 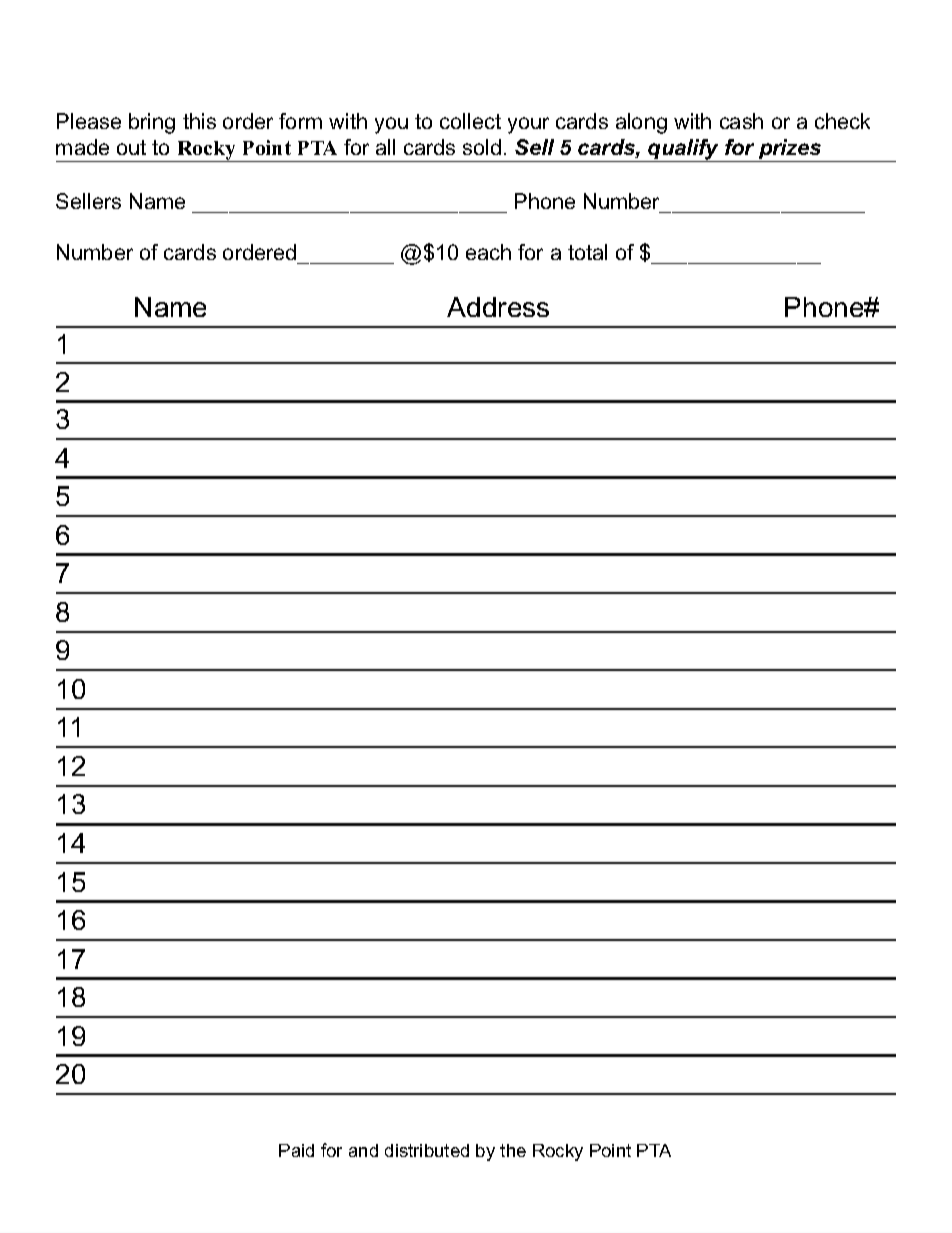 I want to click on prizes, so click(x=790, y=150).
